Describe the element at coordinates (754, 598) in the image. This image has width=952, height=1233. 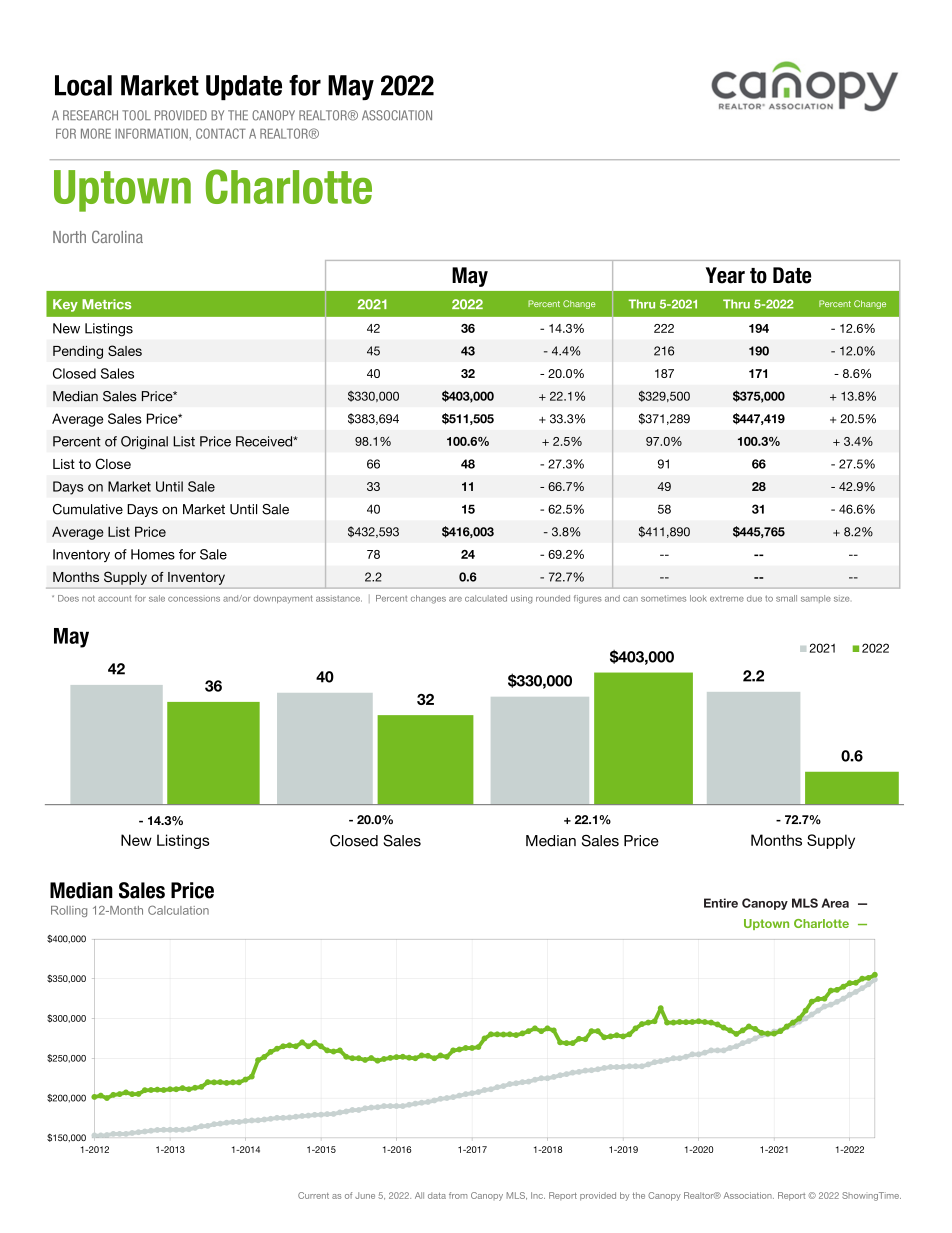
I see `due` at that location.
